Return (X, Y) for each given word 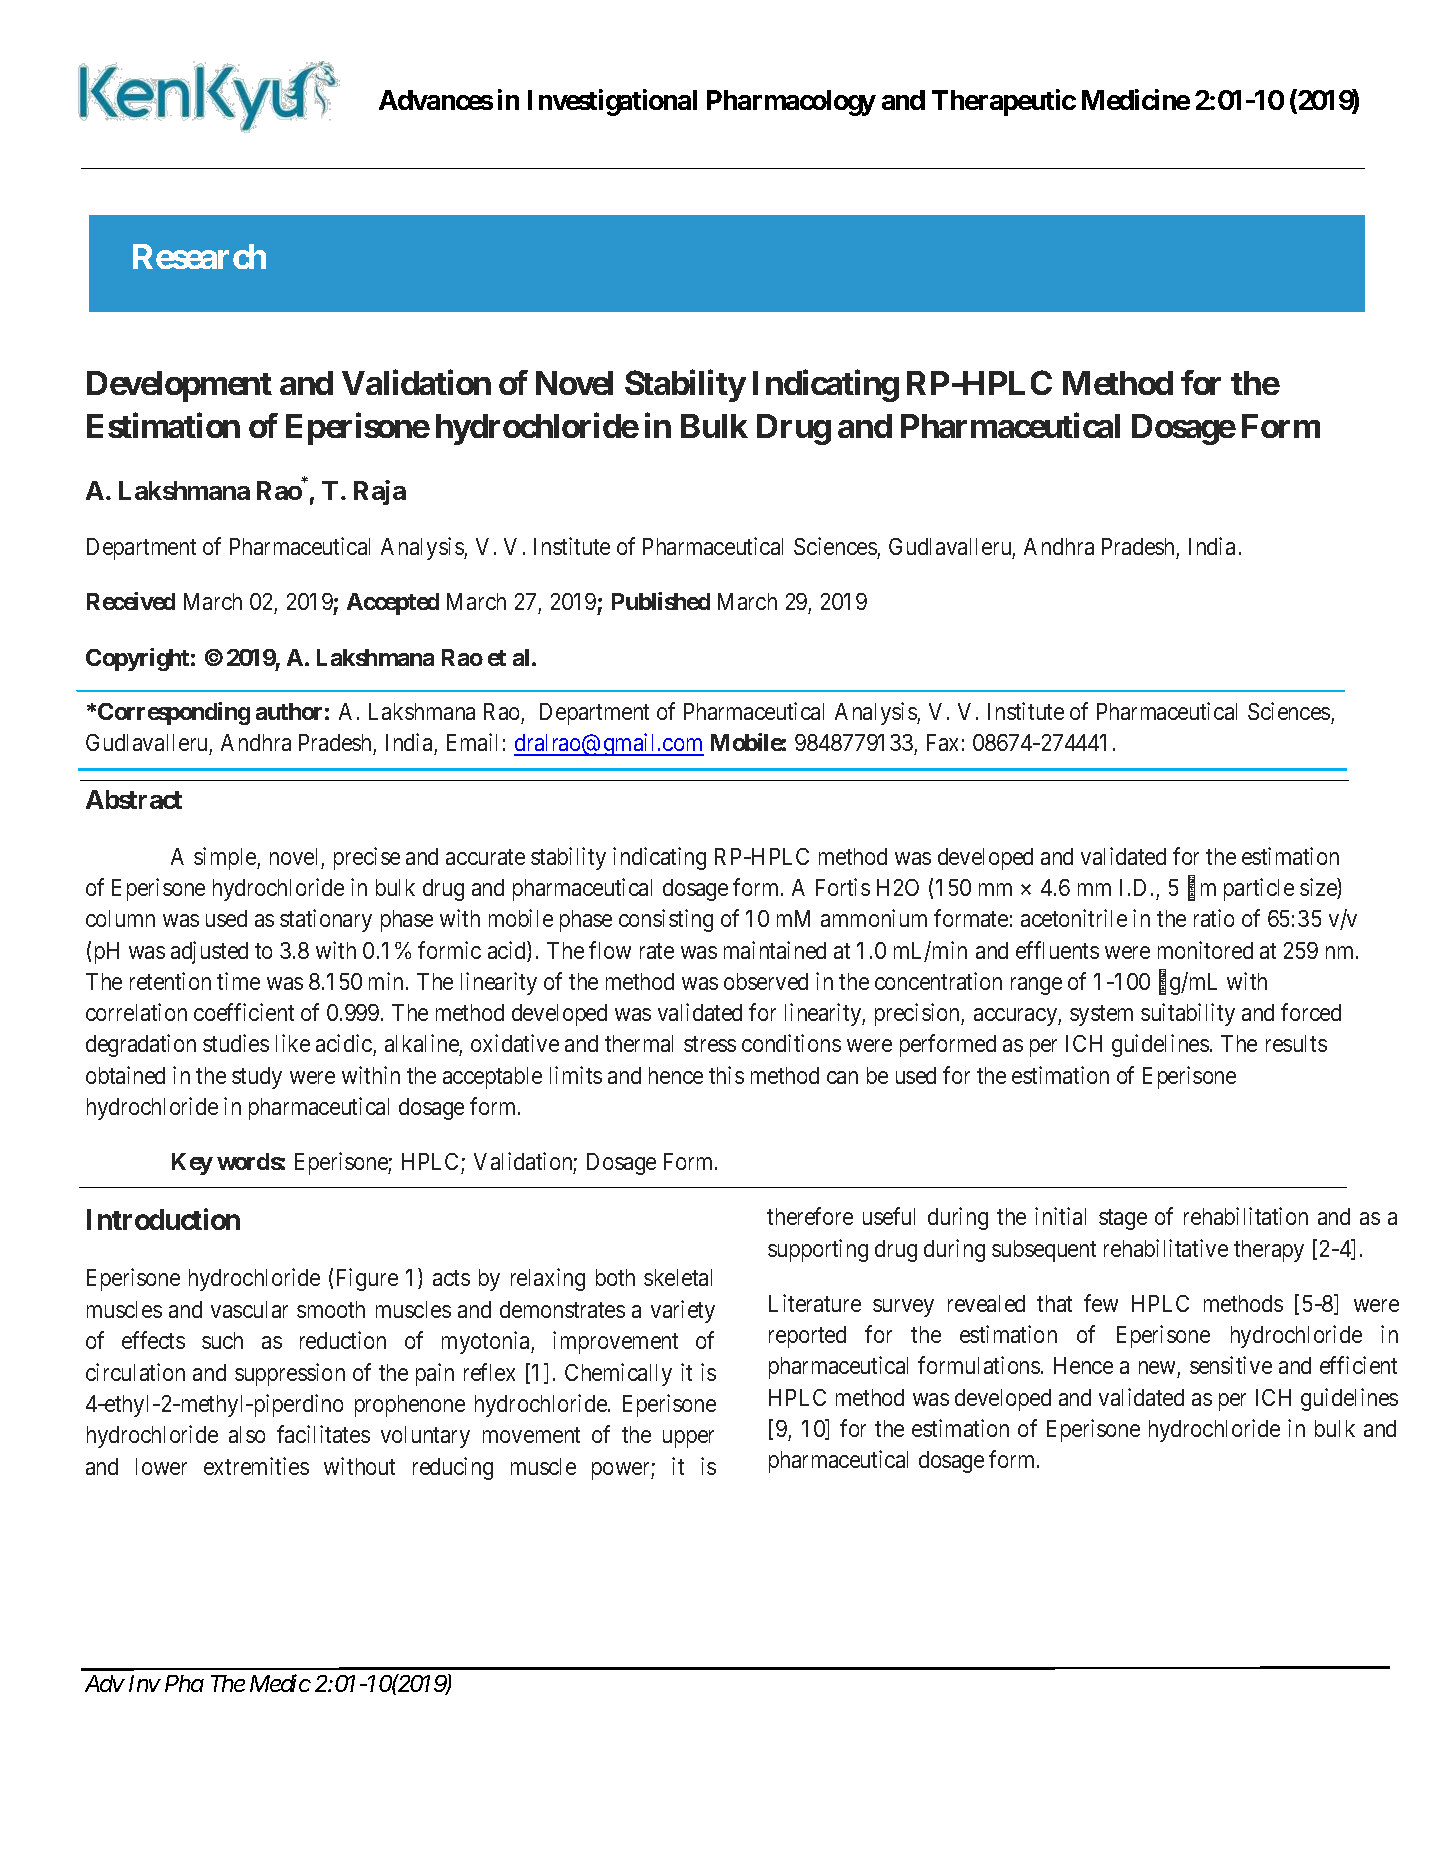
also (247, 1434)
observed (766, 981)
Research (199, 256)
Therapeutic (1004, 102)
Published (661, 601)
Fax (942, 742)
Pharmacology (791, 103)
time (238, 981)
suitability (1188, 1014)
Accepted (393, 604)
